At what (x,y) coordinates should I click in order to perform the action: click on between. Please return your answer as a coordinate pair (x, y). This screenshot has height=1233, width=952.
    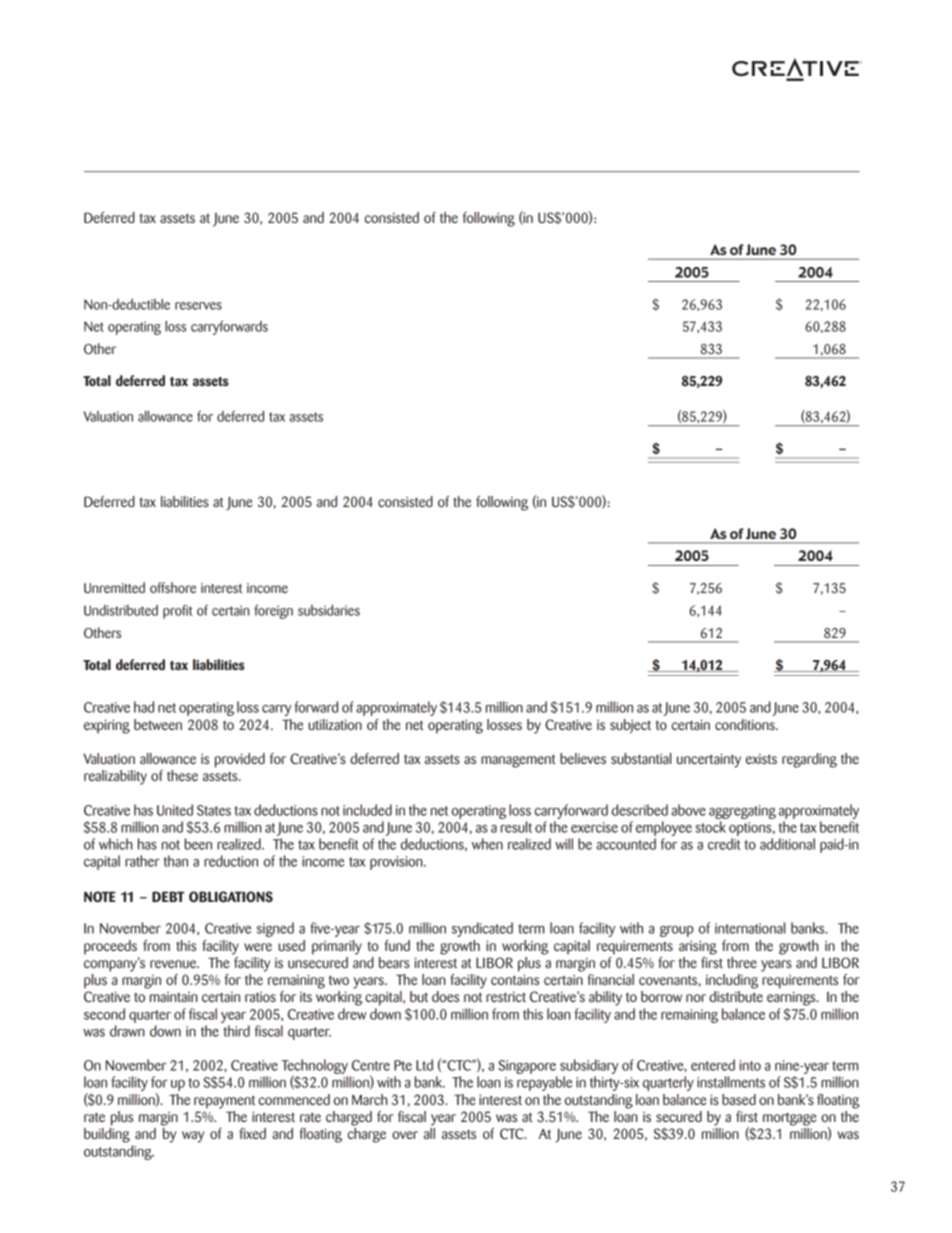
    Looking at the image, I should click on (158, 724).
